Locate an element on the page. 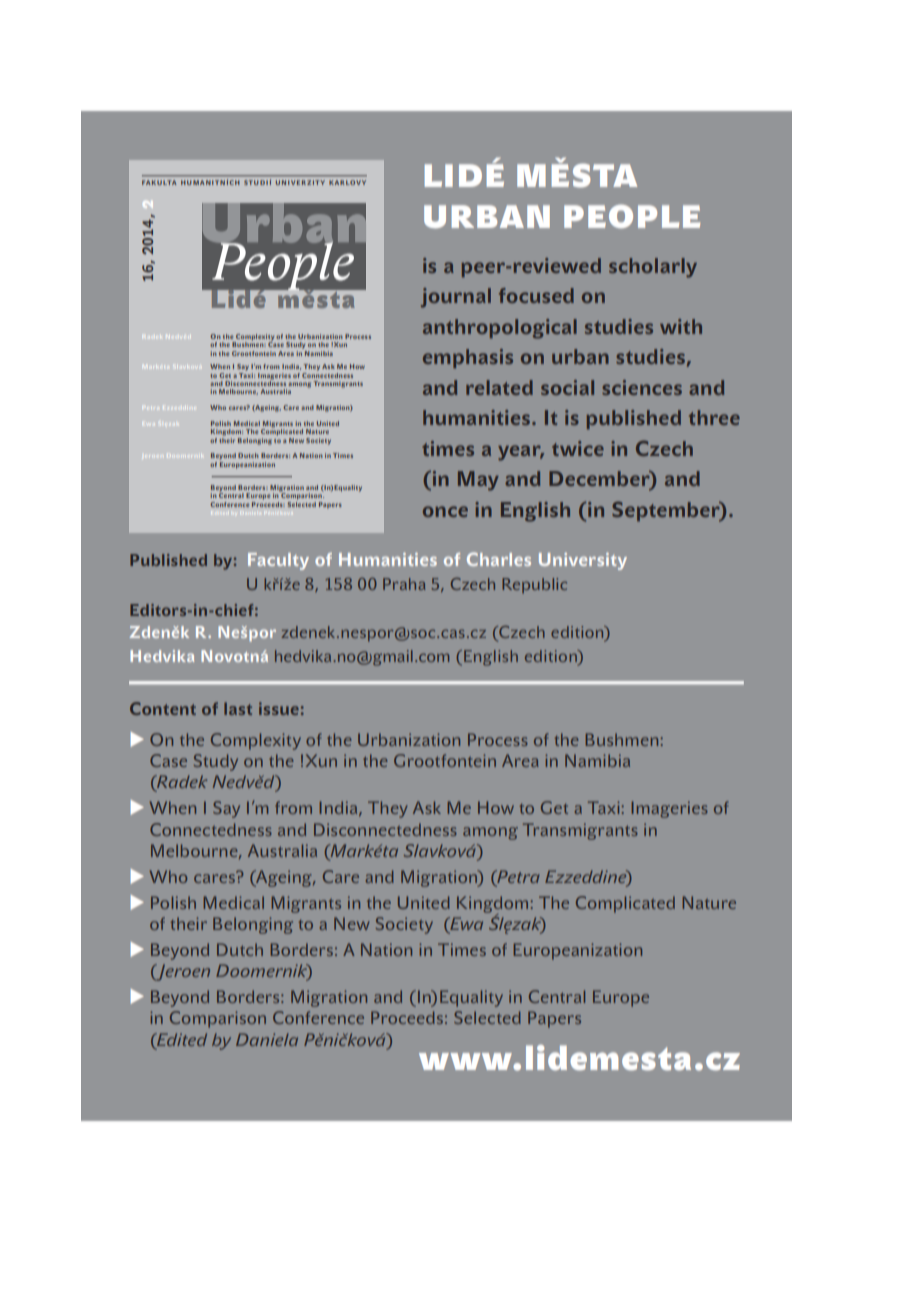 This document has height=1310, width=924. Republic is located at coordinates (534, 585).
